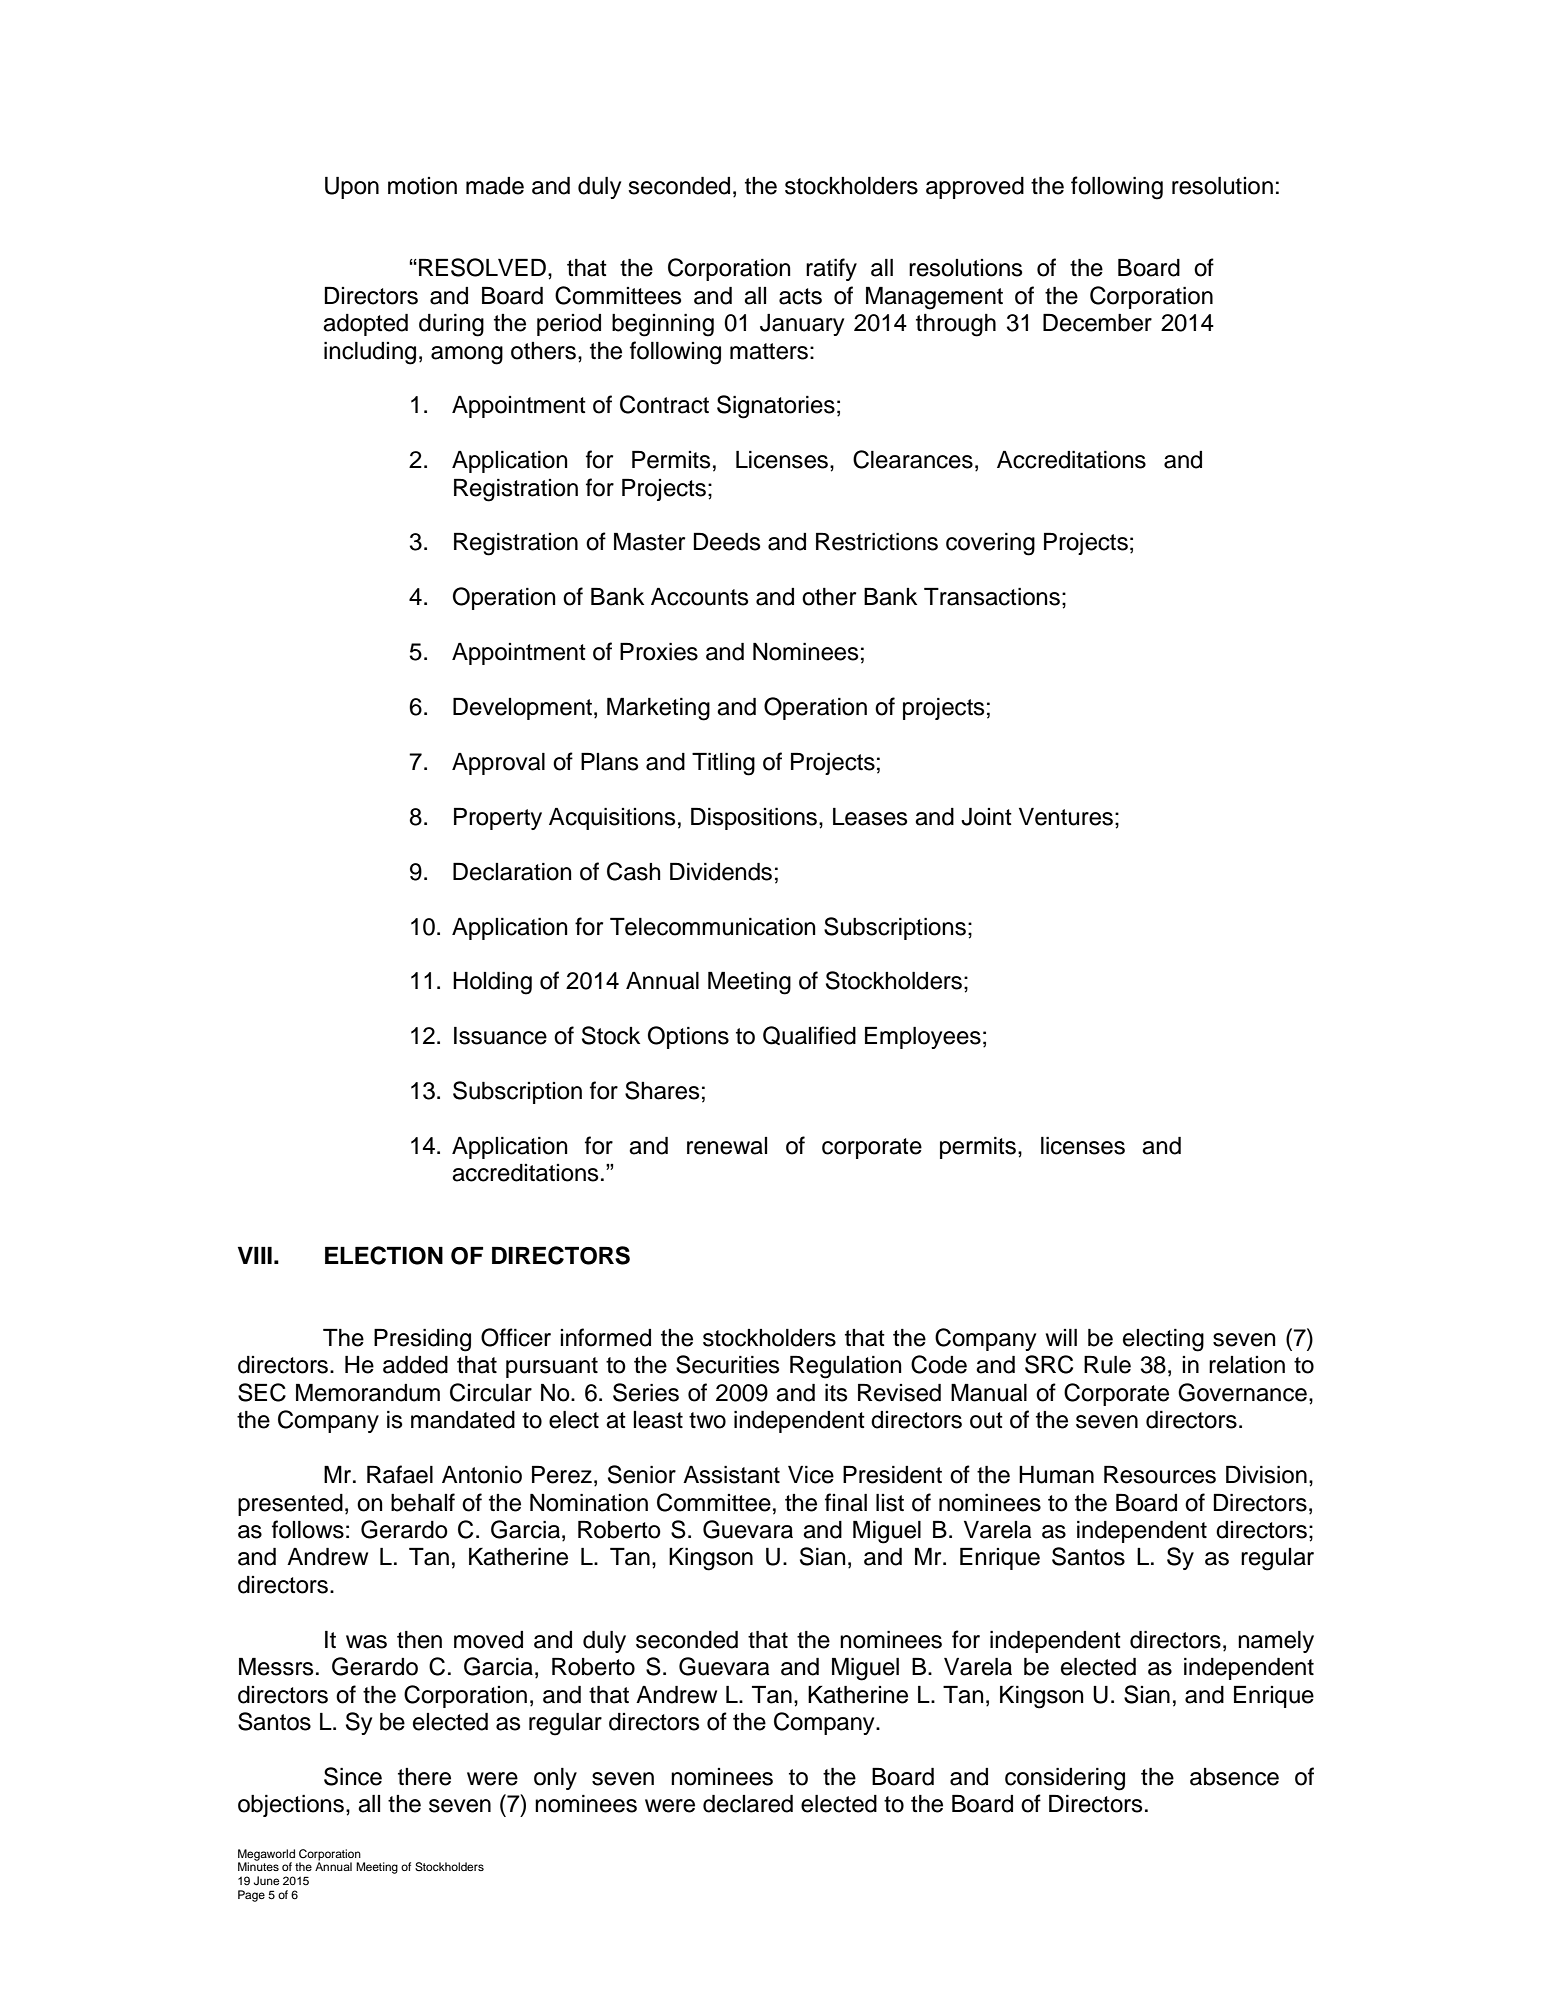  Describe the element at coordinates (923, 1038) in the screenshot. I see `Employees` at that location.
